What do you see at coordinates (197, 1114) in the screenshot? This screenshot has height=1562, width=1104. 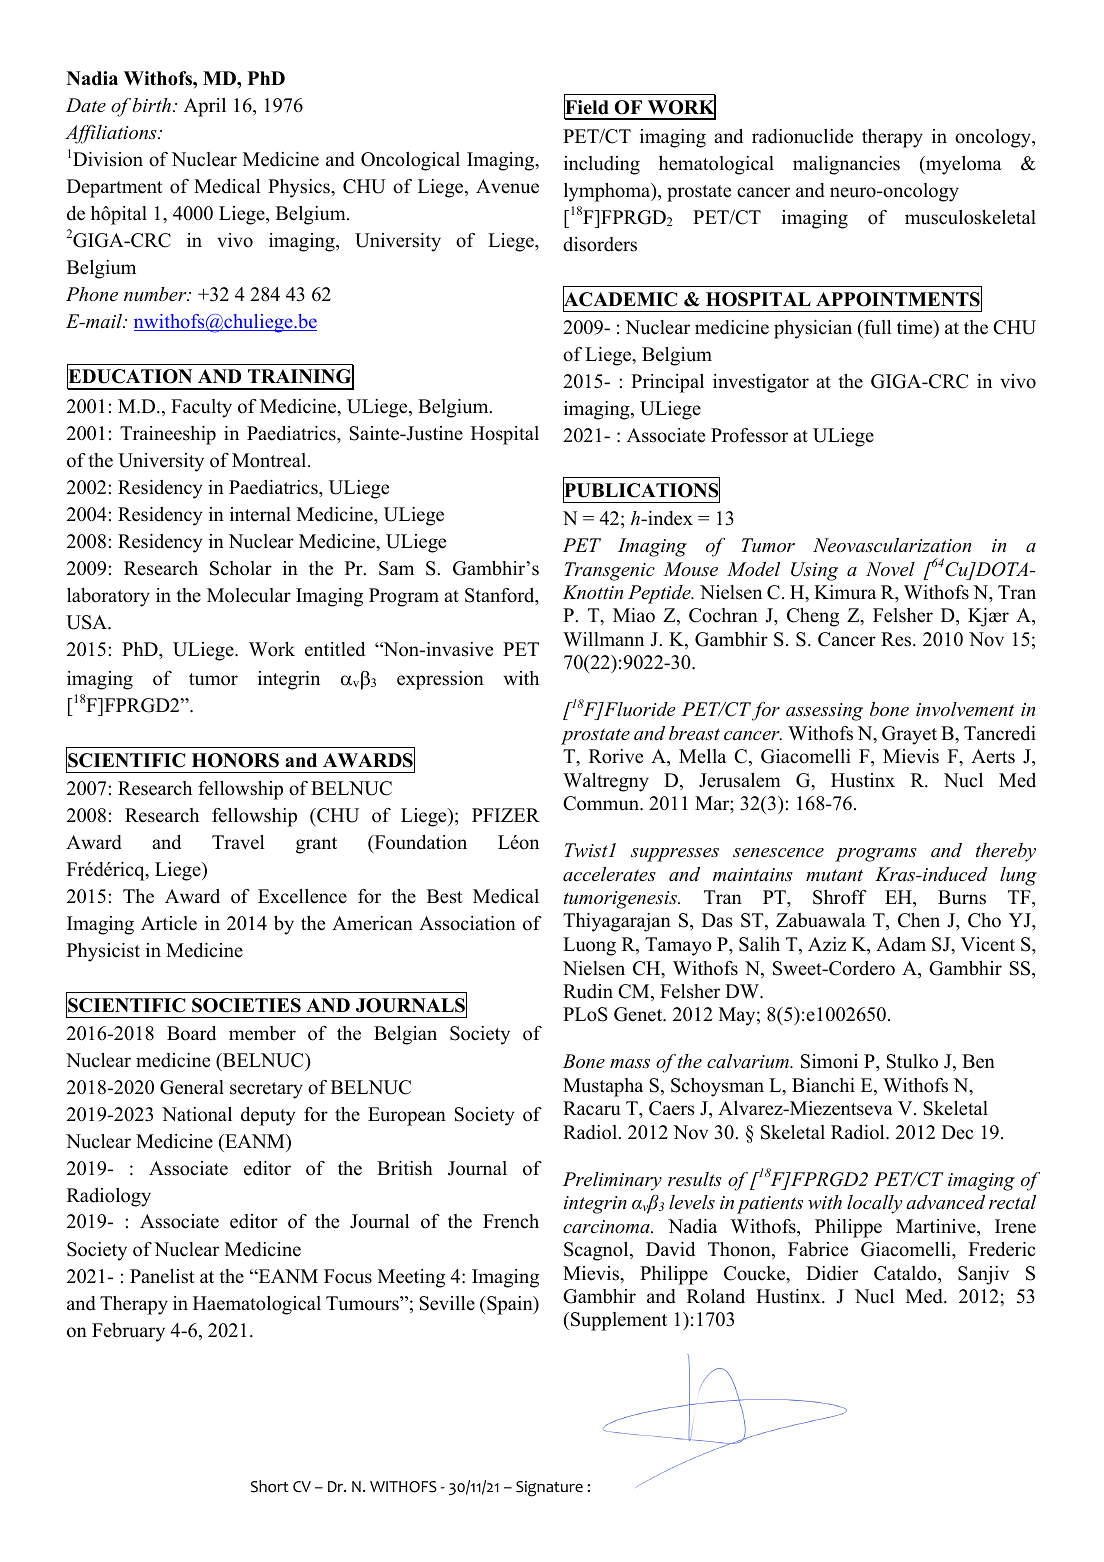 I see `National` at bounding box center [197, 1114].
